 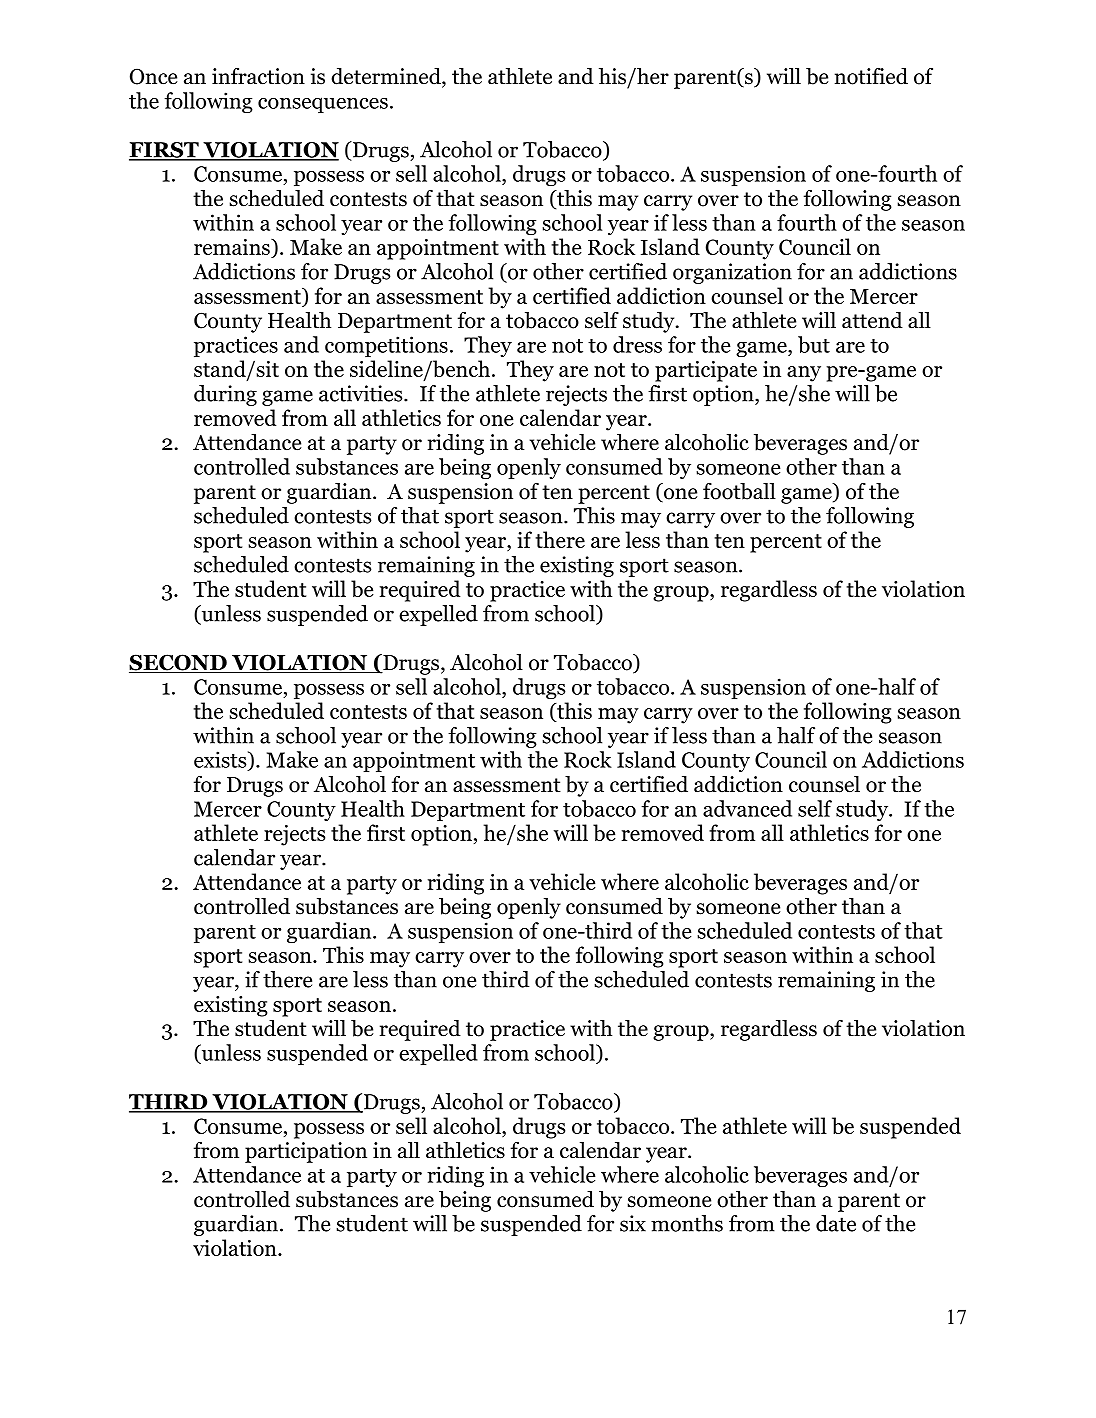 I want to click on notified, so click(x=871, y=76).
